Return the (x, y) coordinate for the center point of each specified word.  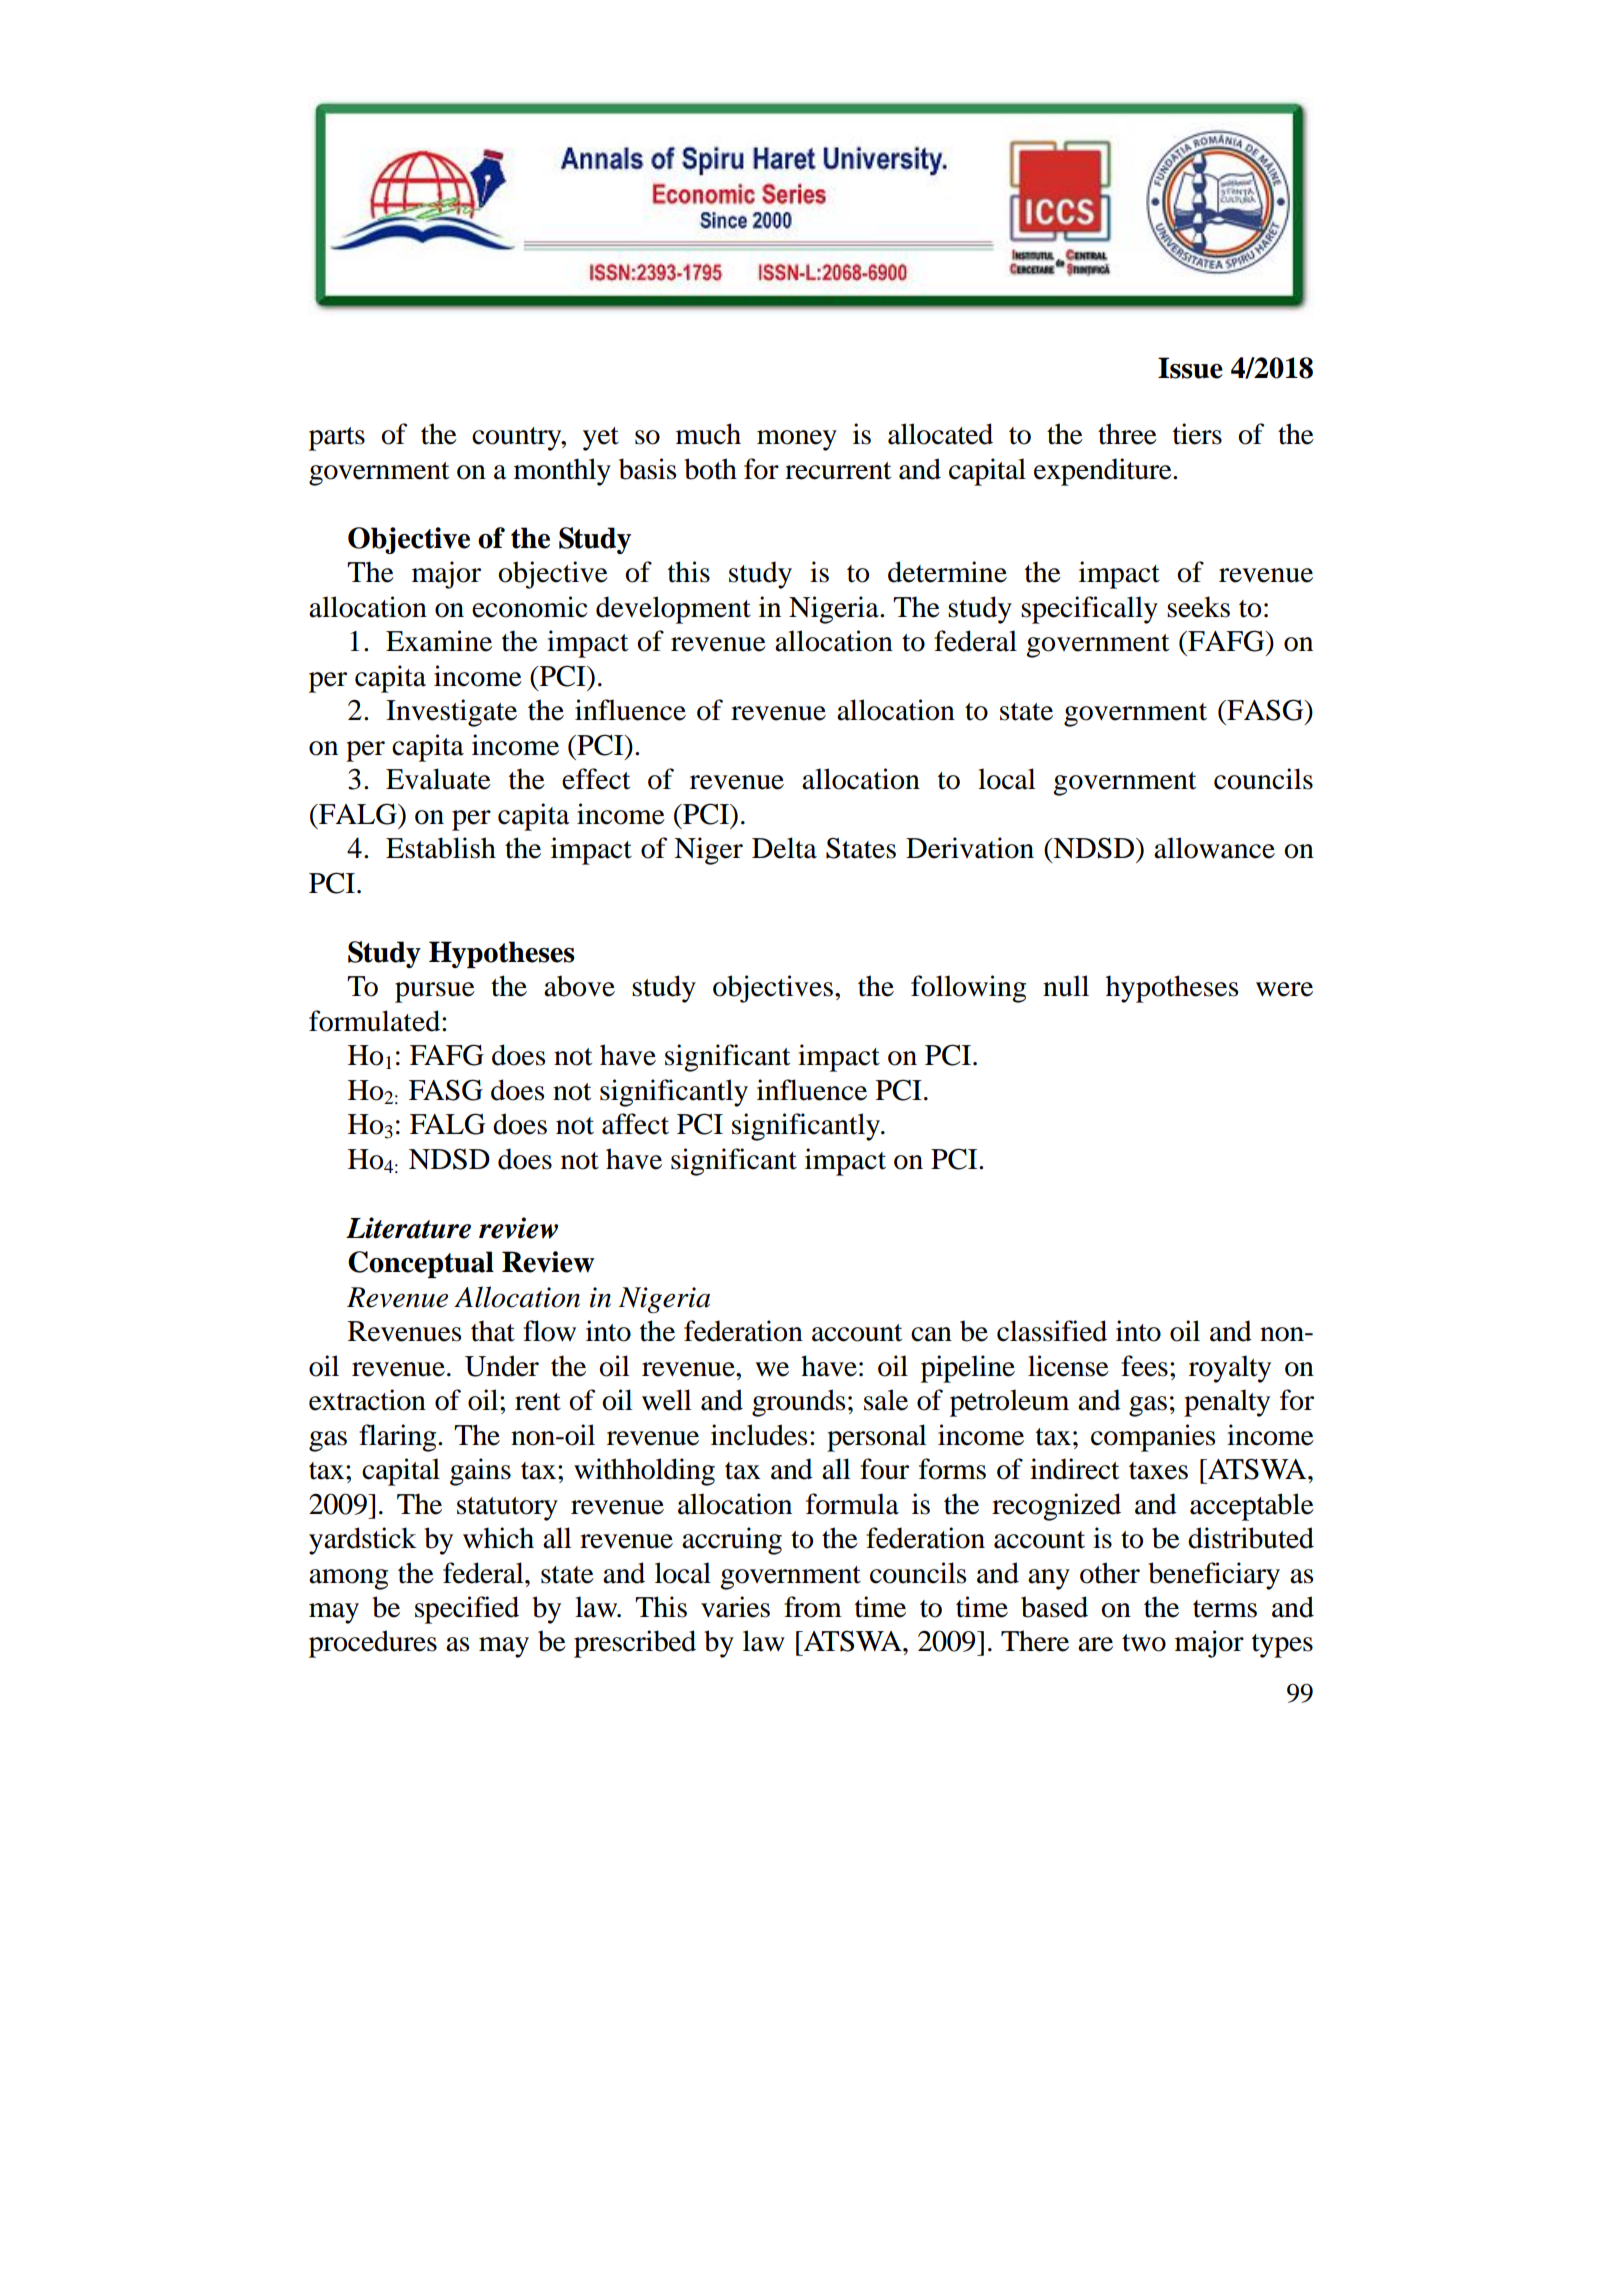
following (968, 989)
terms (1225, 1609)
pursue (435, 992)
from (813, 1607)
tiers (1197, 434)
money (797, 440)
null (1066, 986)
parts (337, 439)
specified (467, 1610)
